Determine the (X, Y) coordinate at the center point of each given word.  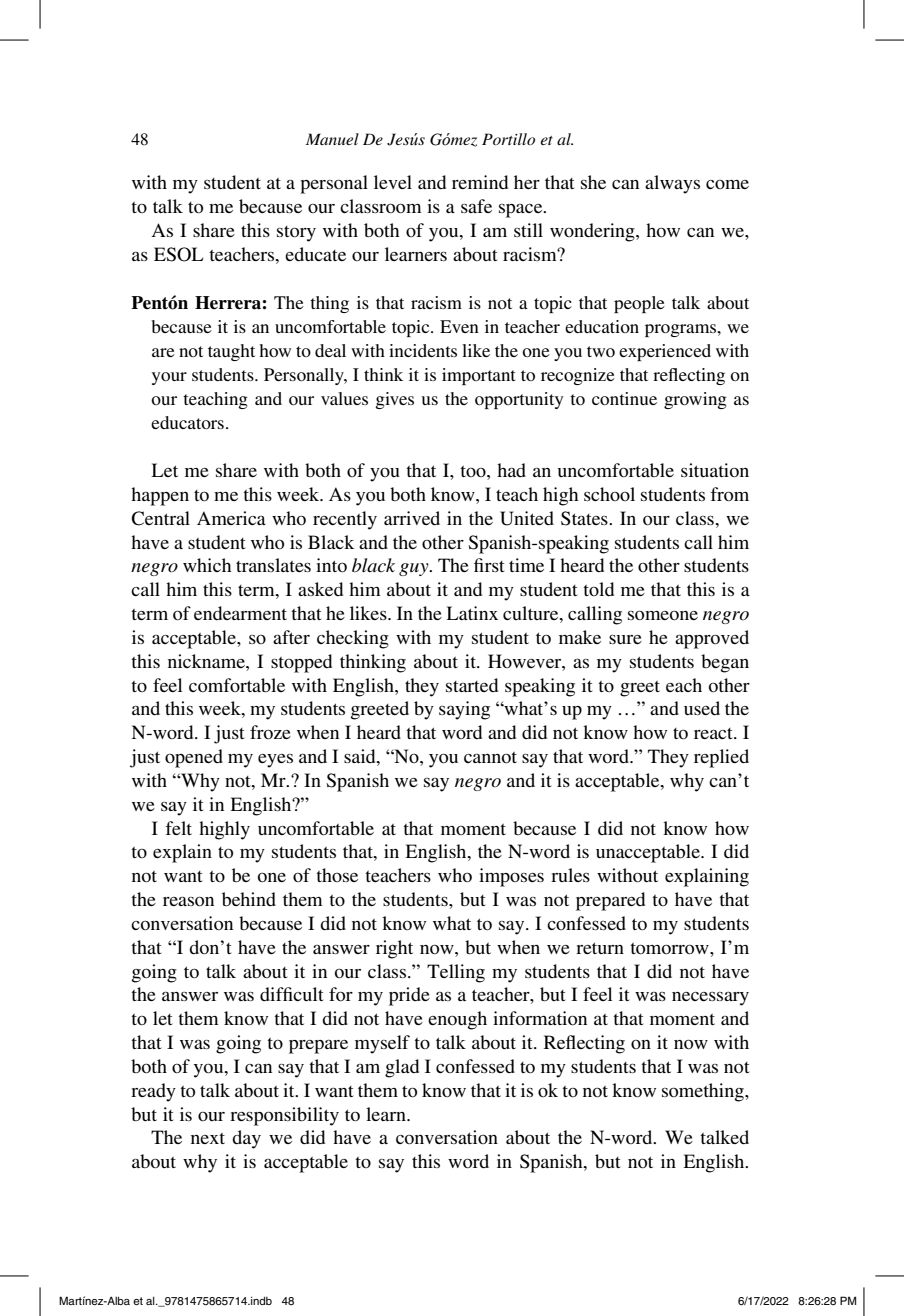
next (208, 1138)
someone (663, 615)
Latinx (472, 613)
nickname (207, 661)
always (672, 184)
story (296, 234)
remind (480, 182)
